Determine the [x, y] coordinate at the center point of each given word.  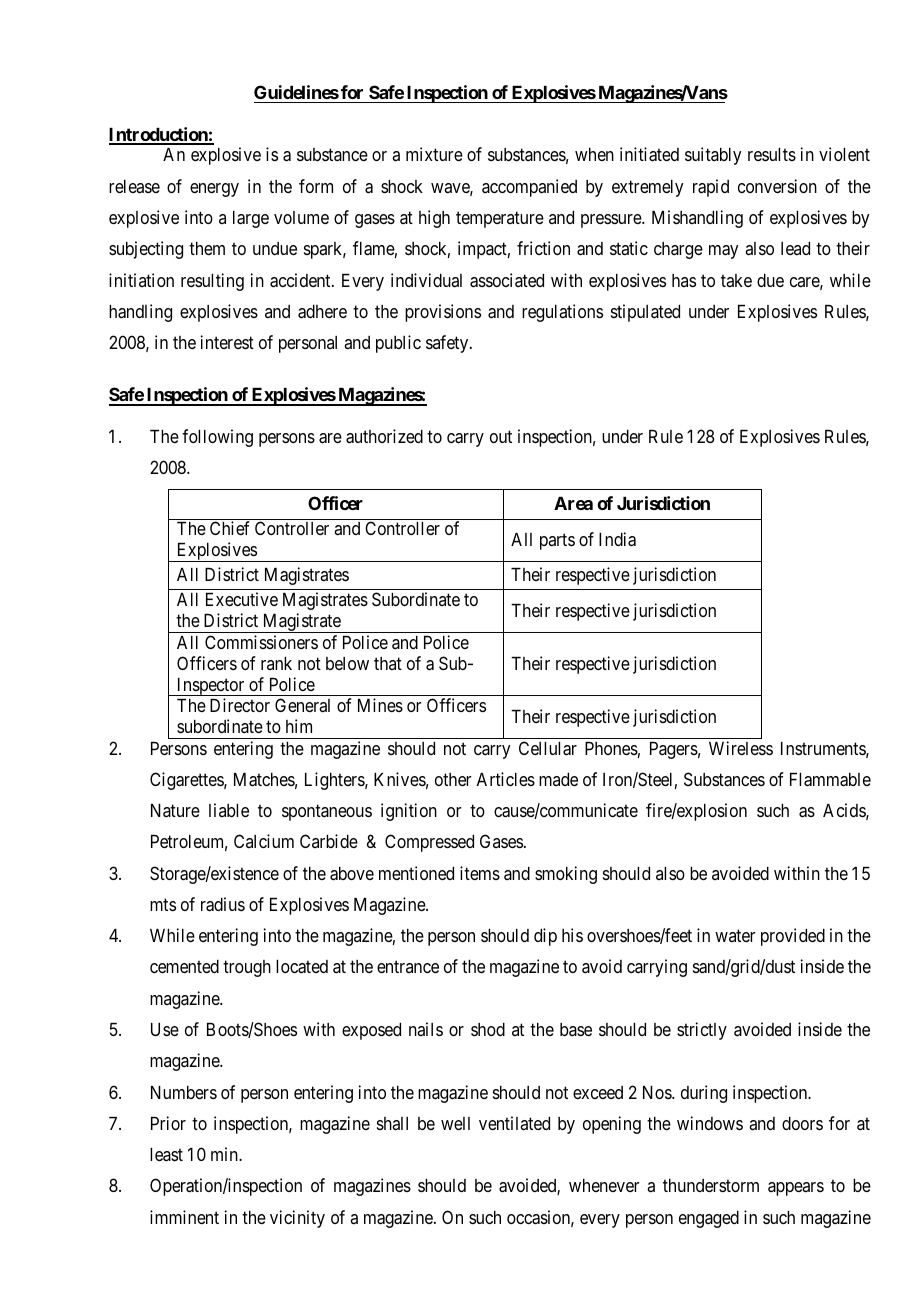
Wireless [741, 748]
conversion [777, 186]
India [617, 539]
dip [545, 937]
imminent [184, 1217]
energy [214, 190]
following [217, 438]
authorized [384, 436]
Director [240, 705]
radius [223, 904]
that [388, 663]
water [735, 936]
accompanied [529, 188]
